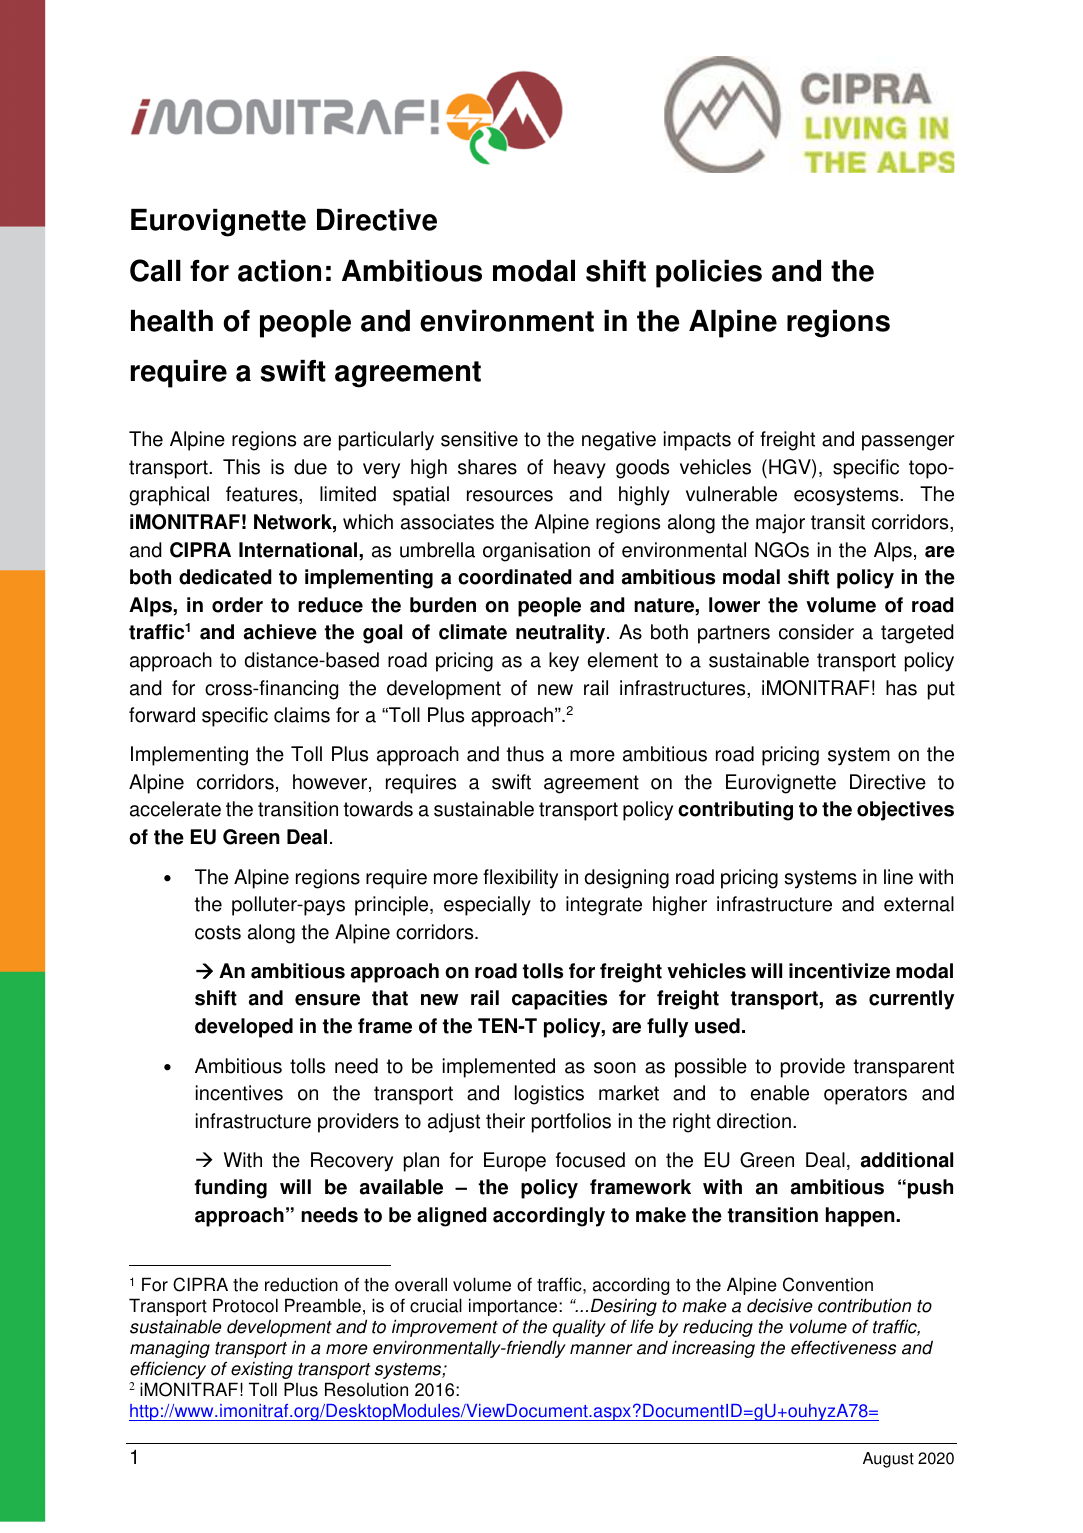  I want to click on major, so click(780, 524).
